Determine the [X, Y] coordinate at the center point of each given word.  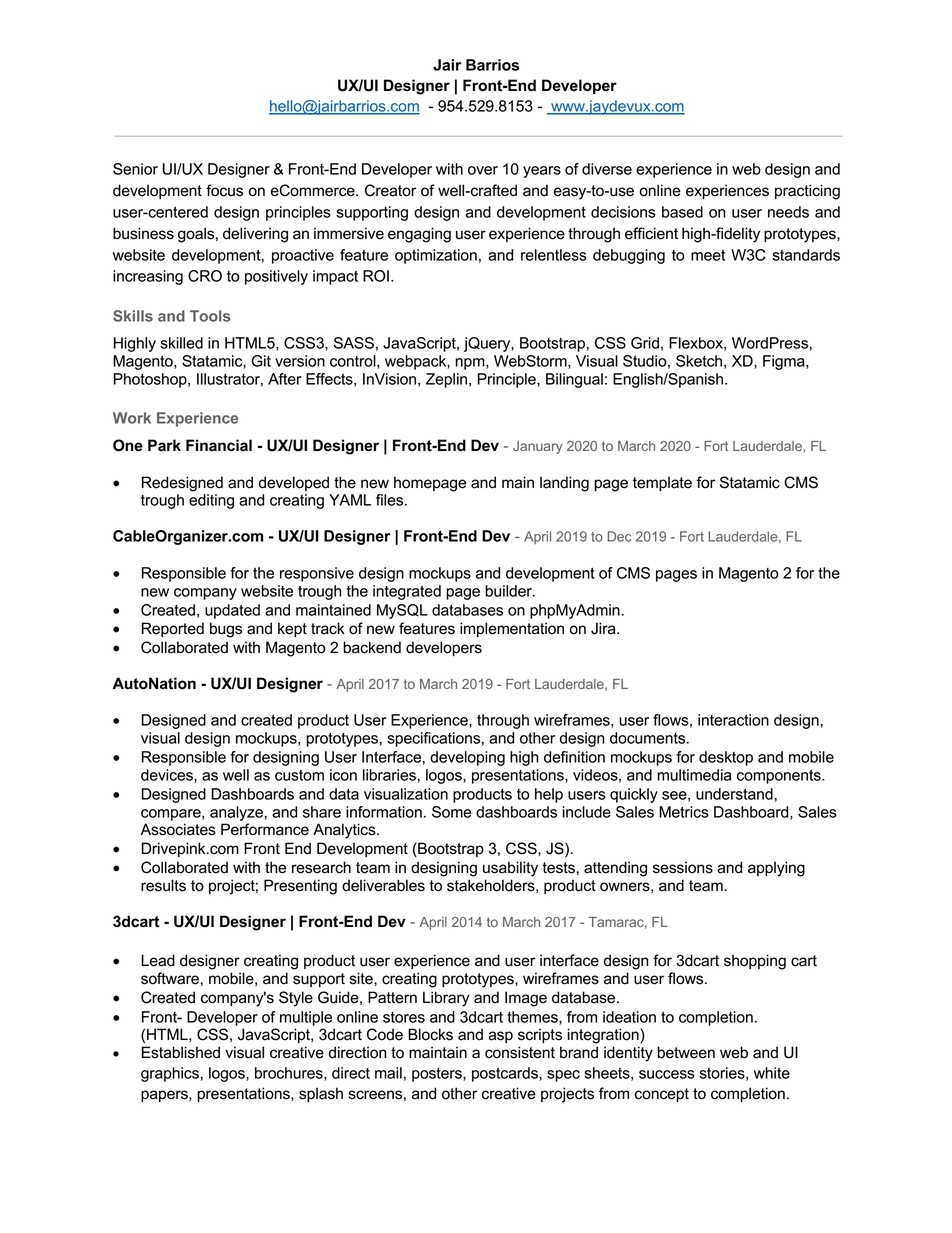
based [682, 212]
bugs [226, 630]
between [686, 1052]
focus [224, 190]
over [483, 170]
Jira [604, 628]
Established [181, 1052]
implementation [512, 629]
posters [438, 1074]
